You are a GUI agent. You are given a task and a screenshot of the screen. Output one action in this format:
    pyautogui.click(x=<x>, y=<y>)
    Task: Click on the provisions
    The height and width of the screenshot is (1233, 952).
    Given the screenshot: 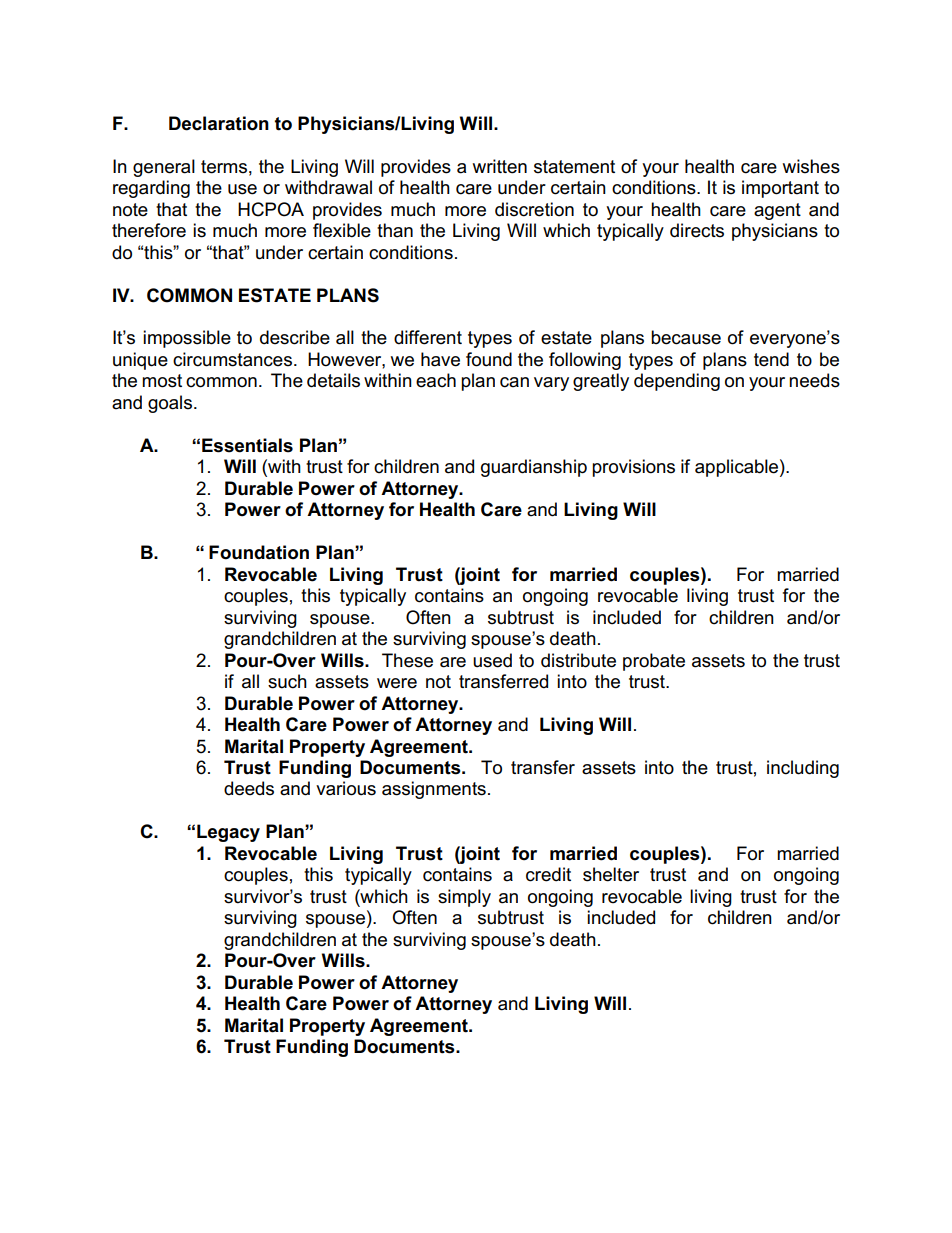 What is the action you would take?
    pyautogui.click(x=633, y=468)
